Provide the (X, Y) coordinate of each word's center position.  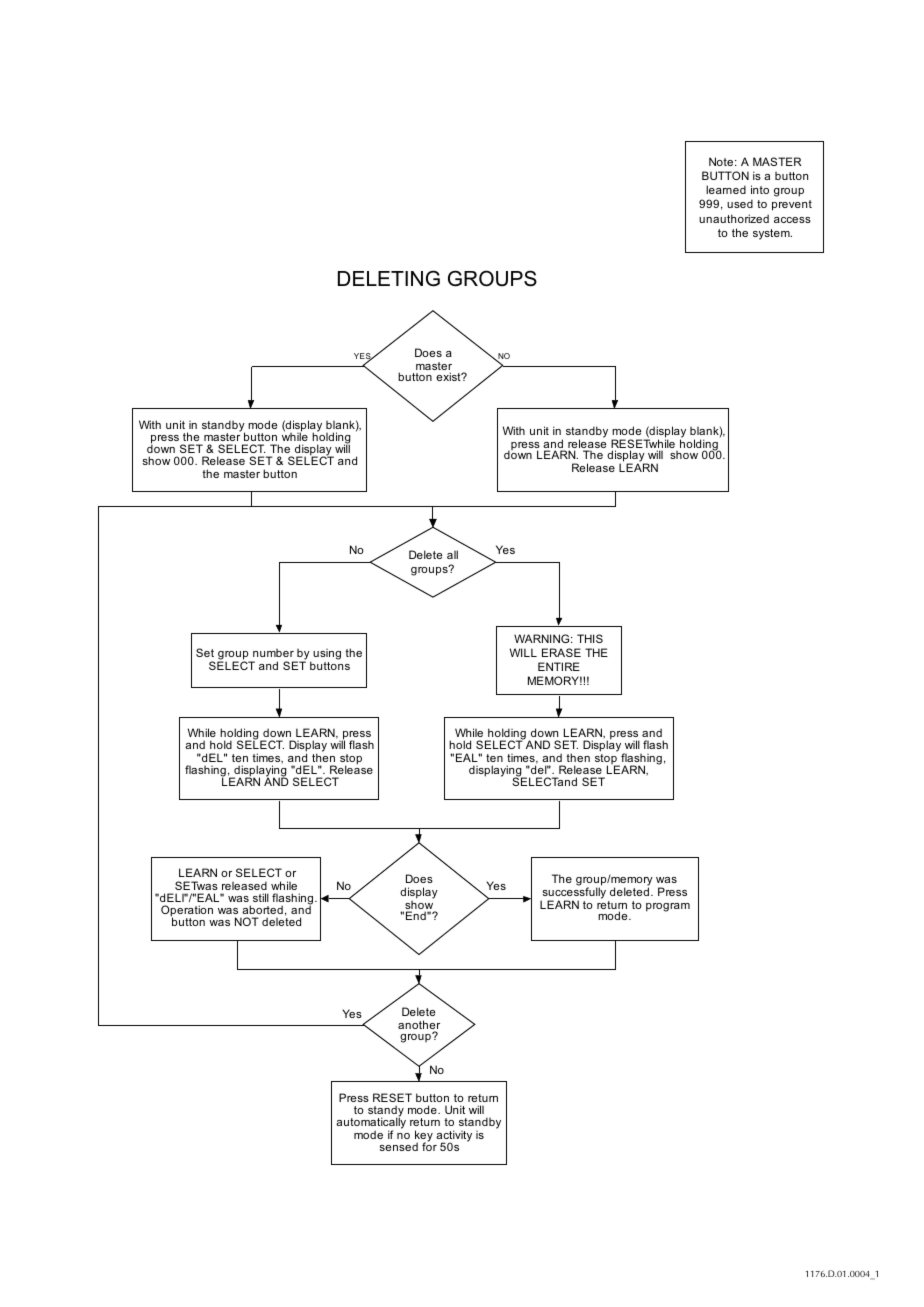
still (261, 897)
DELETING (389, 278)
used (740, 203)
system (772, 234)
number (273, 653)
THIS (590, 638)
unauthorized (734, 218)
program (668, 907)
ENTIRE (559, 666)
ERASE (561, 652)
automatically (371, 1124)
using (326, 656)
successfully (573, 893)
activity (454, 1137)
